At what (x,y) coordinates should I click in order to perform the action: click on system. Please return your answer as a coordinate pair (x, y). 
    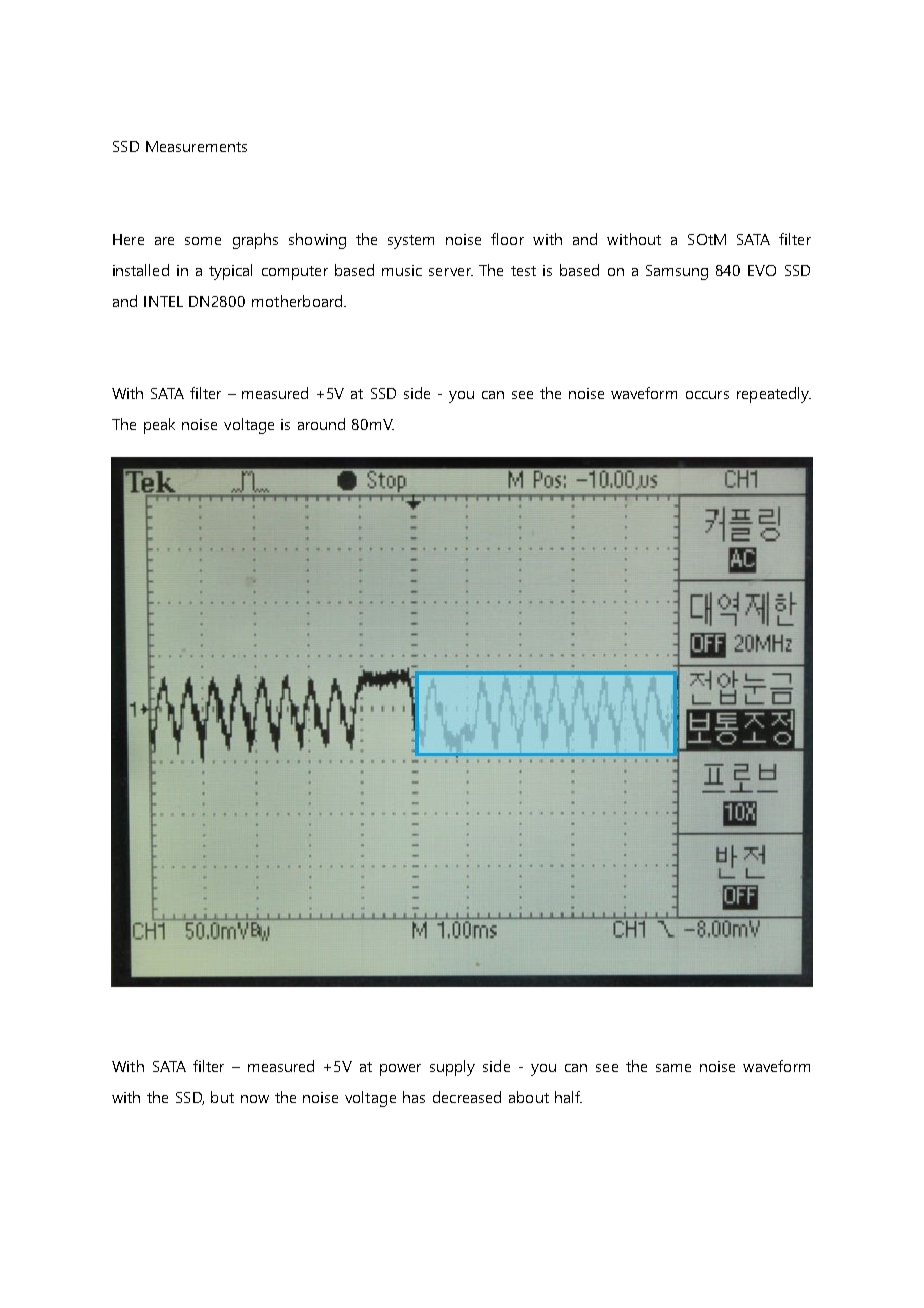
    Looking at the image, I should click on (411, 242).
